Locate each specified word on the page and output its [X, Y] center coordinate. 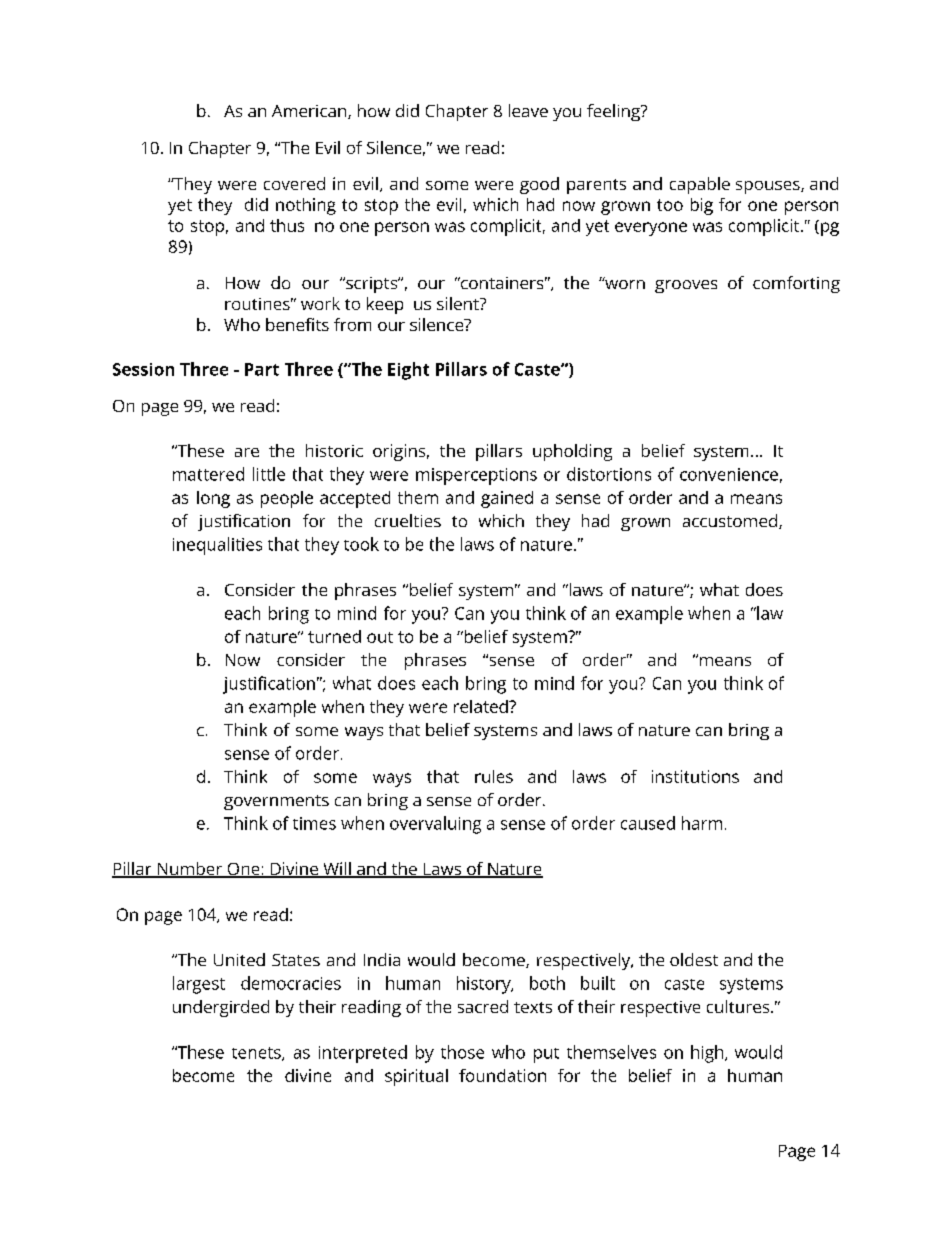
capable [700, 185]
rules [494, 776]
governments [276, 802]
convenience [729, 474]
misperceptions [476, 476]
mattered [208, 474]
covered [294, 183]
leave [528, 110]
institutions [695, 776]
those [462, 1052]
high [708, 1054]
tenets [257, 1054]
